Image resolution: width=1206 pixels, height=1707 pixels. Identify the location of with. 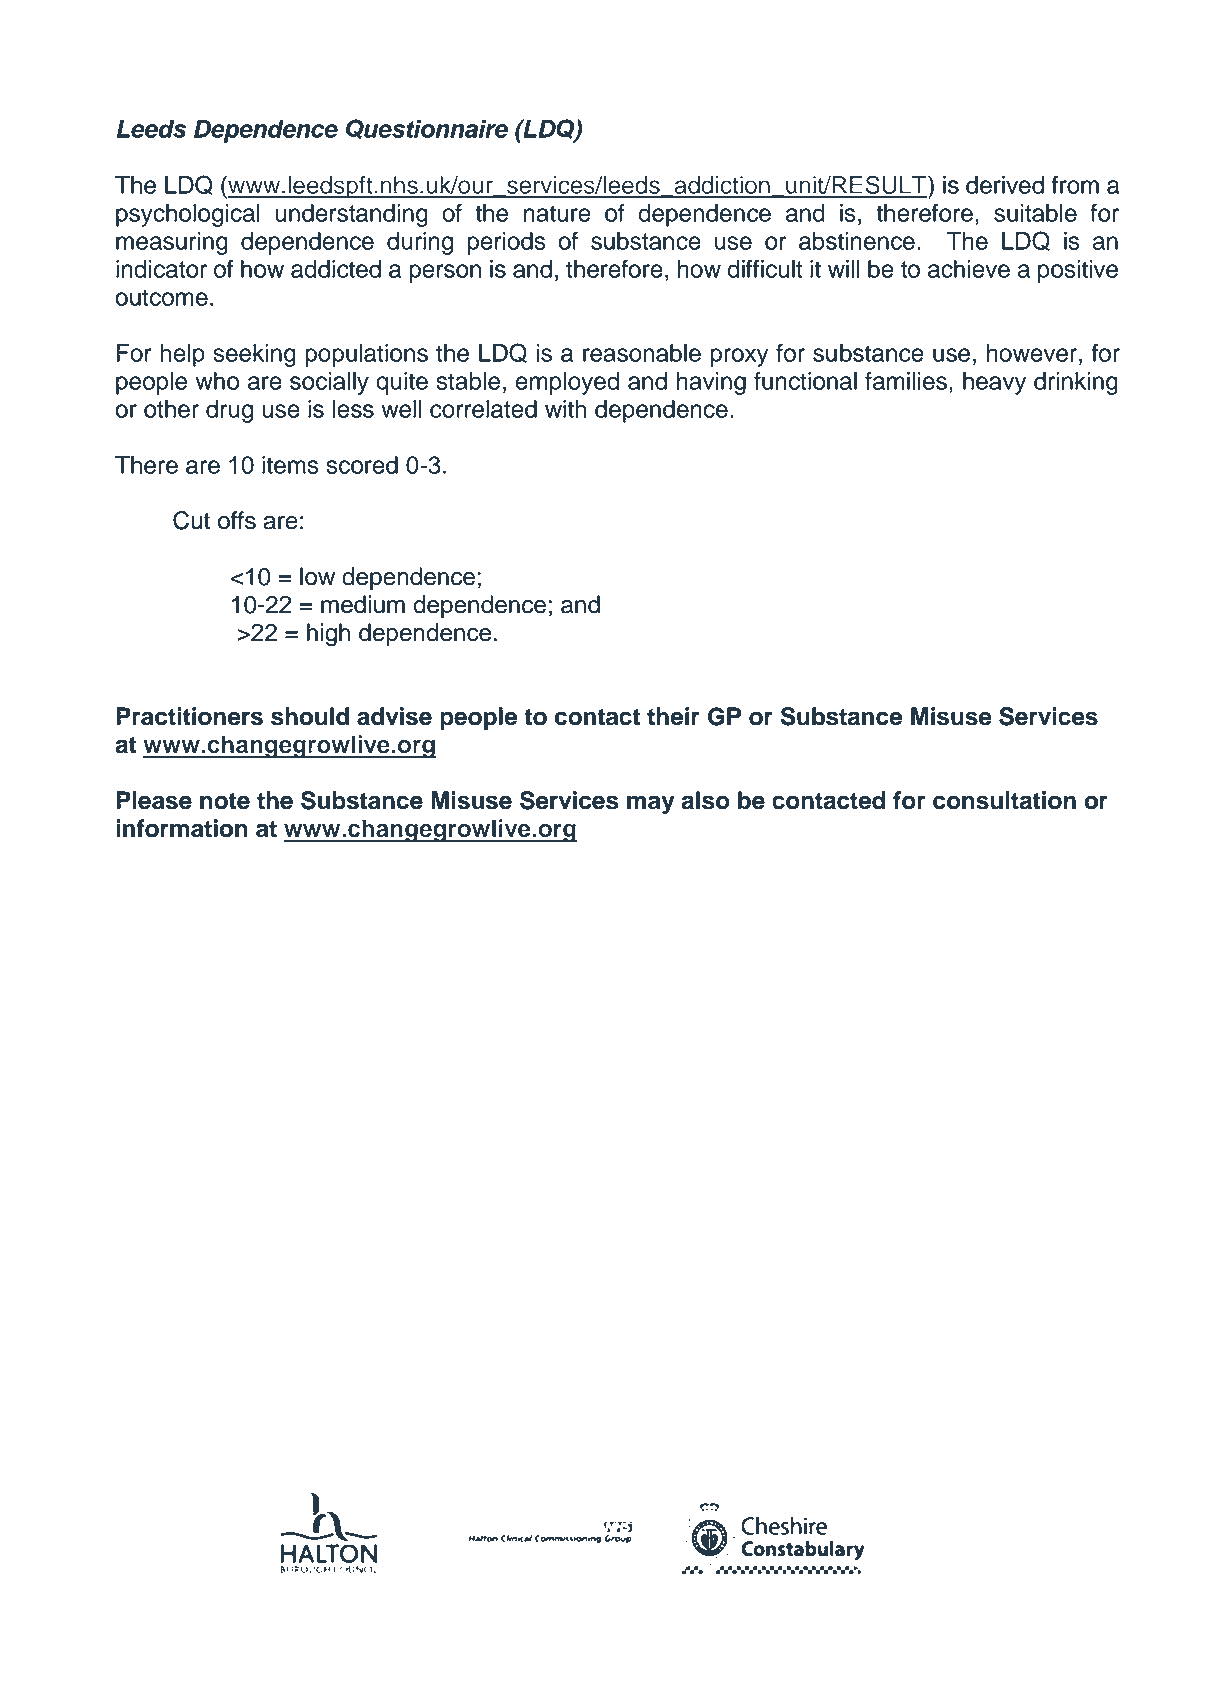
(566, 409).
